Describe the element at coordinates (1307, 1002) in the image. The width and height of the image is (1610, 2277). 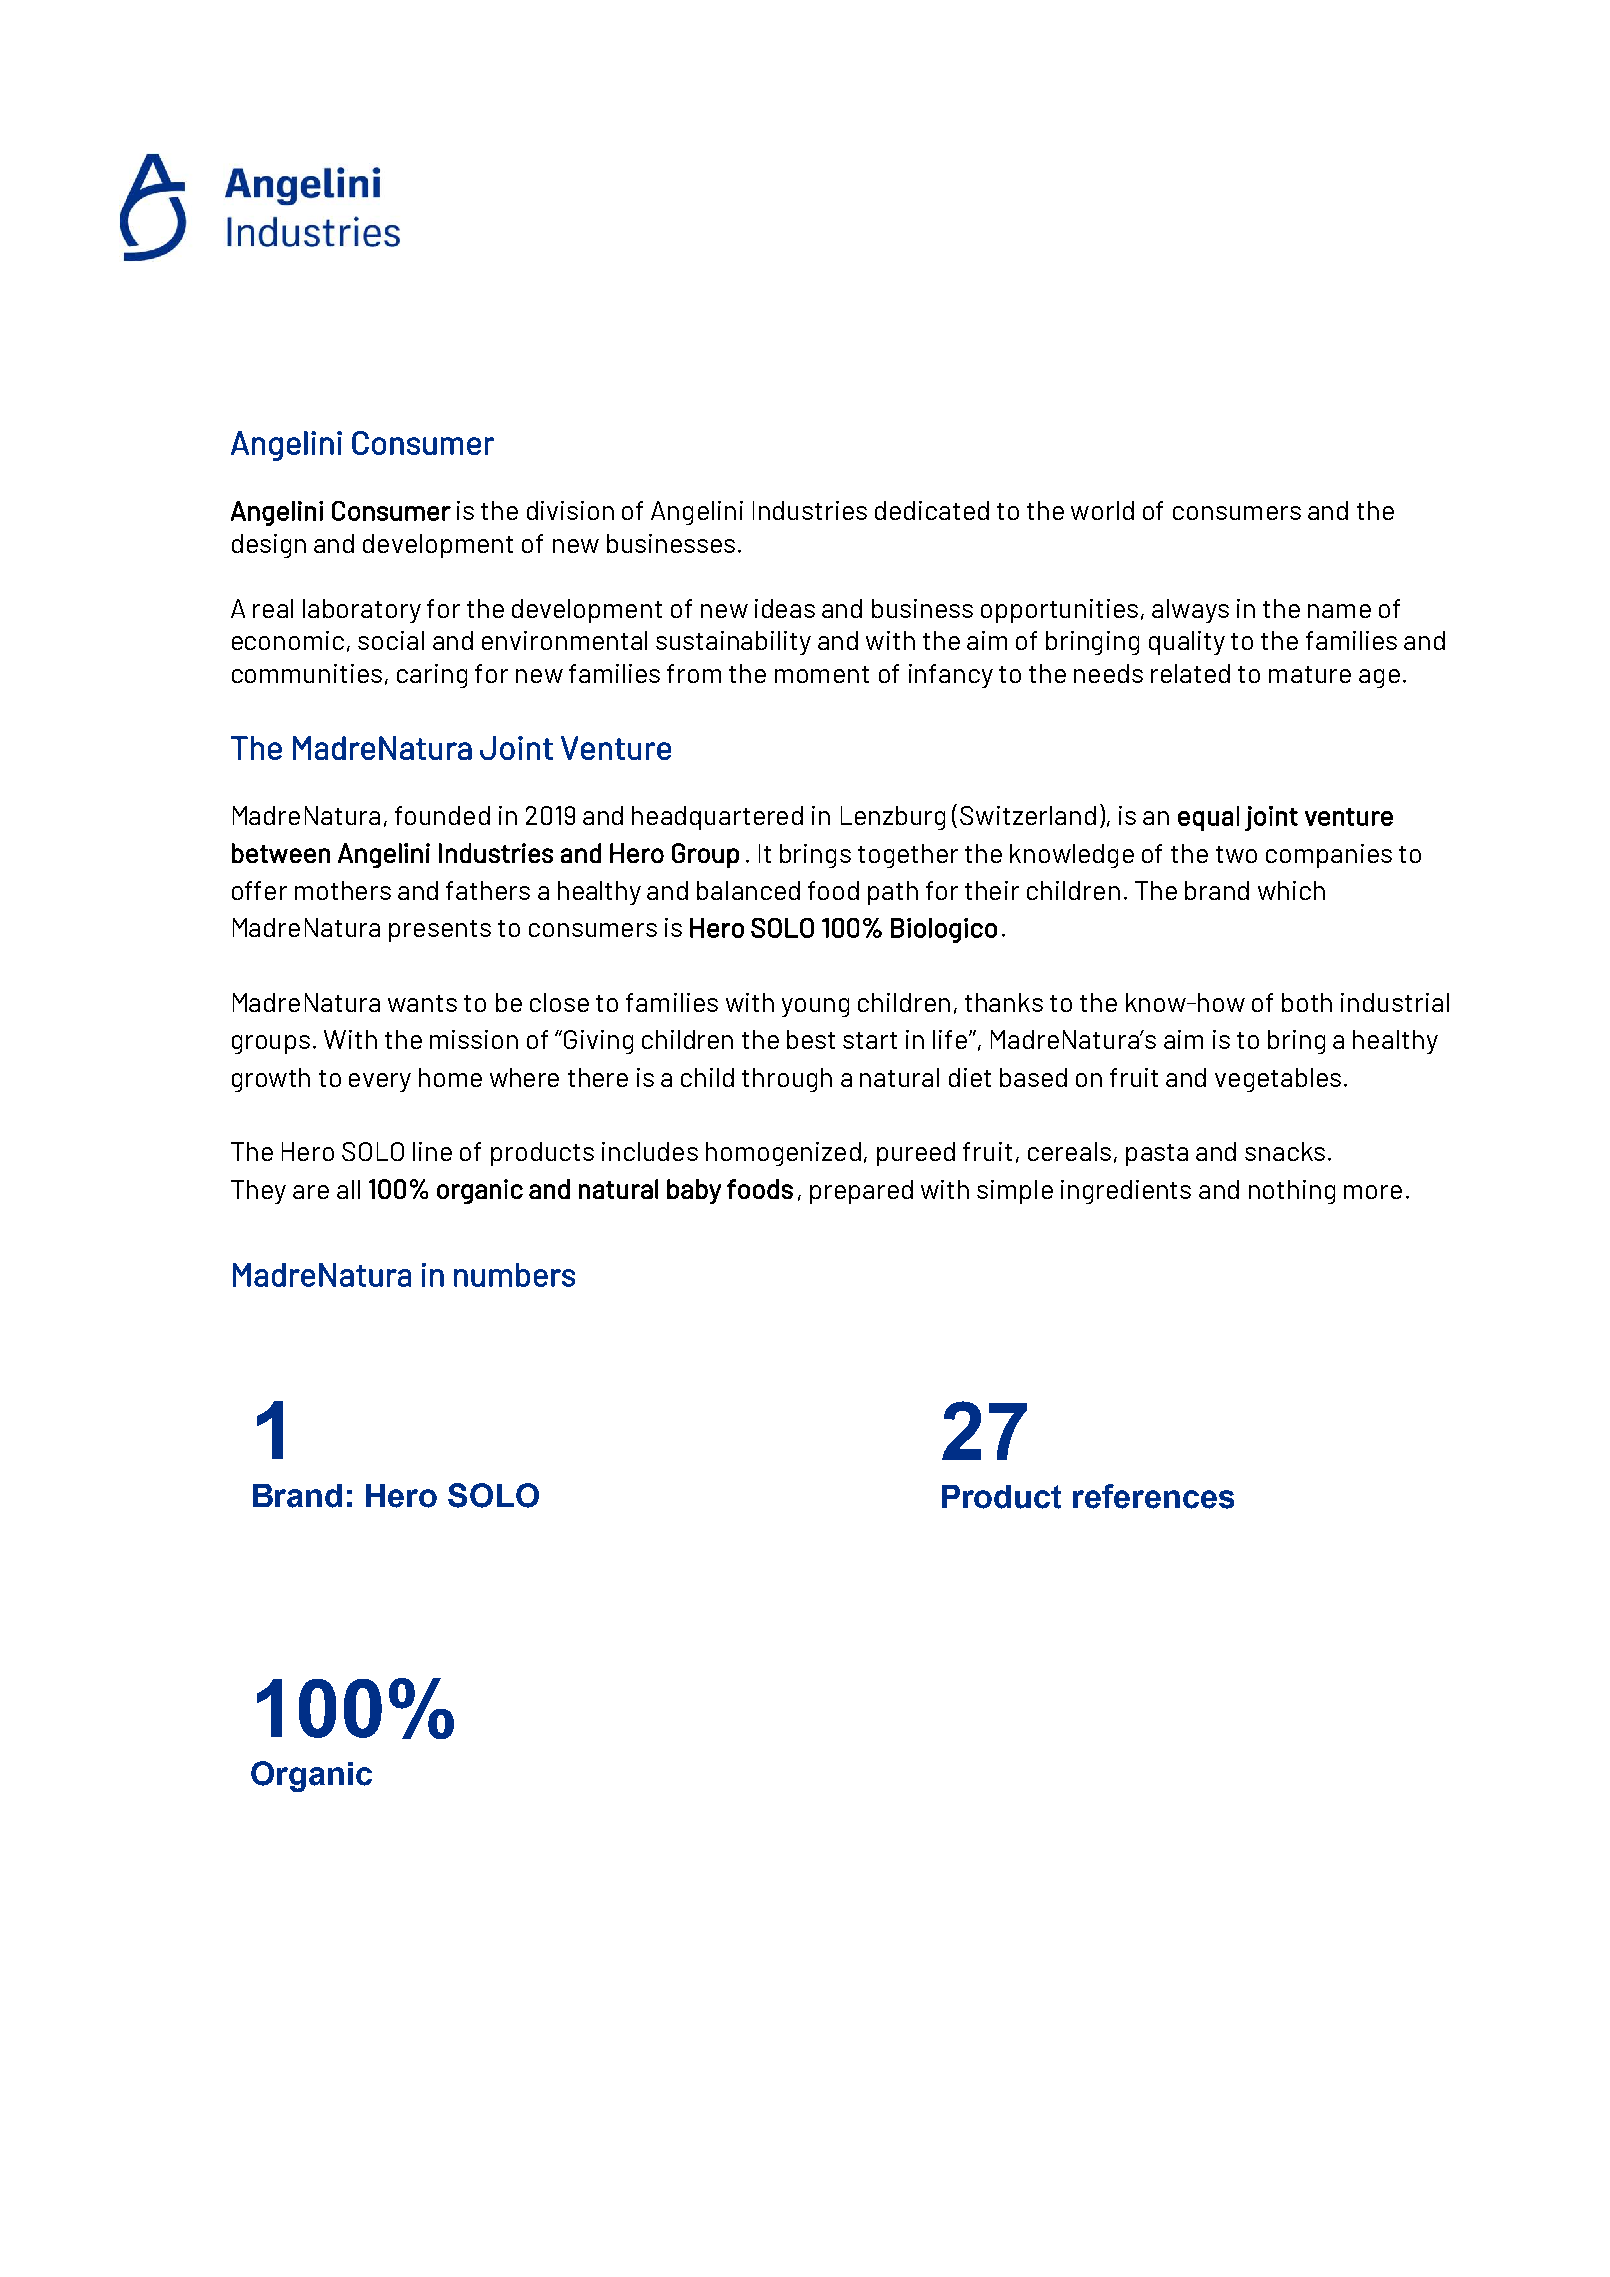
I see `both` at that location.
